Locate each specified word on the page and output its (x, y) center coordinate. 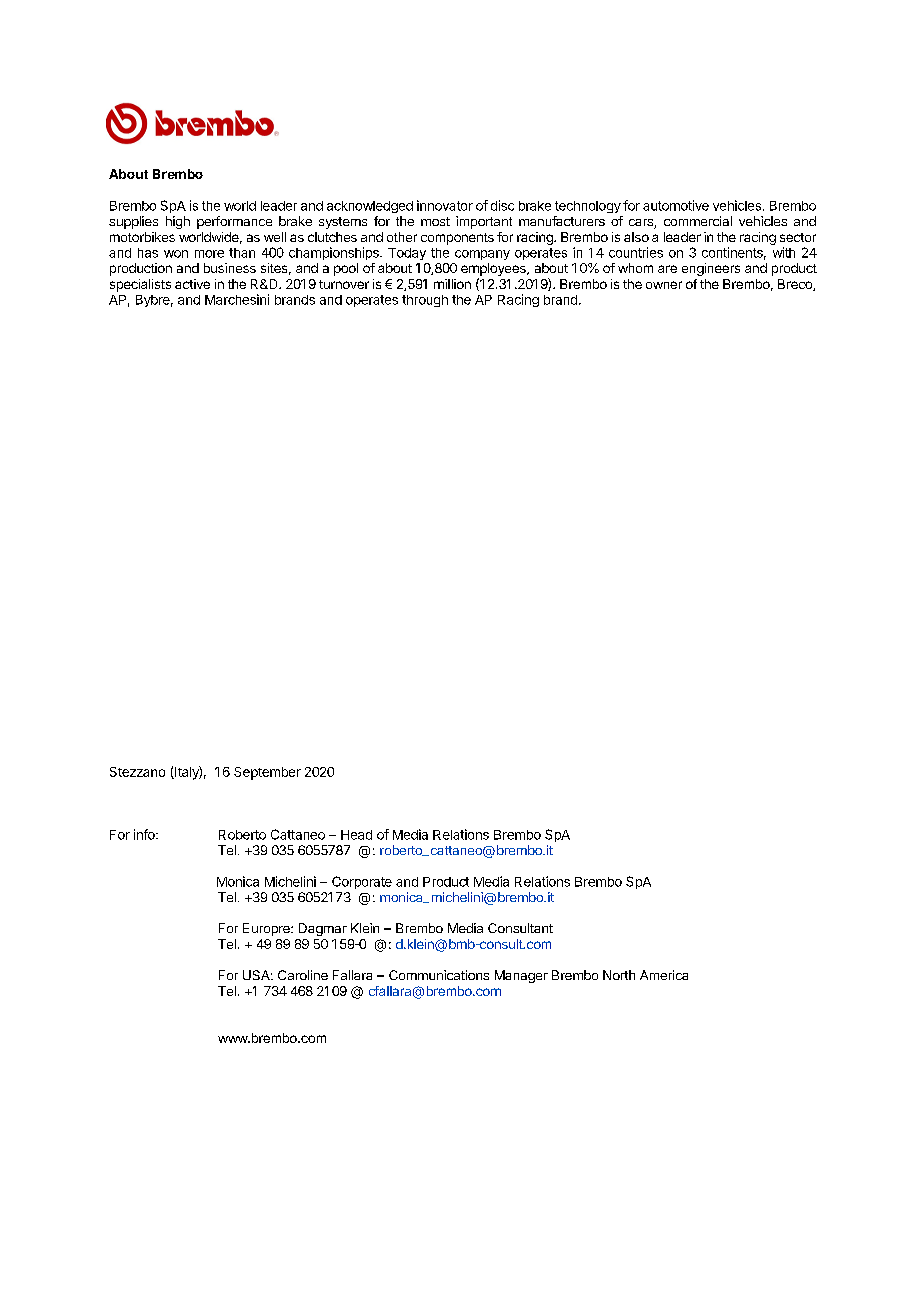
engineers (711, 269)
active (192, 284)
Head (356, 835)
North (619, 975)
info (145, 834)
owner (664, 285)
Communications (439, 975)
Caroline (303, 975)
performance (234, 222)
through (425, 301)
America (664, 975)
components (457, 239)
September (267, 773)
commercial (698, 221)
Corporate (362, 882)
